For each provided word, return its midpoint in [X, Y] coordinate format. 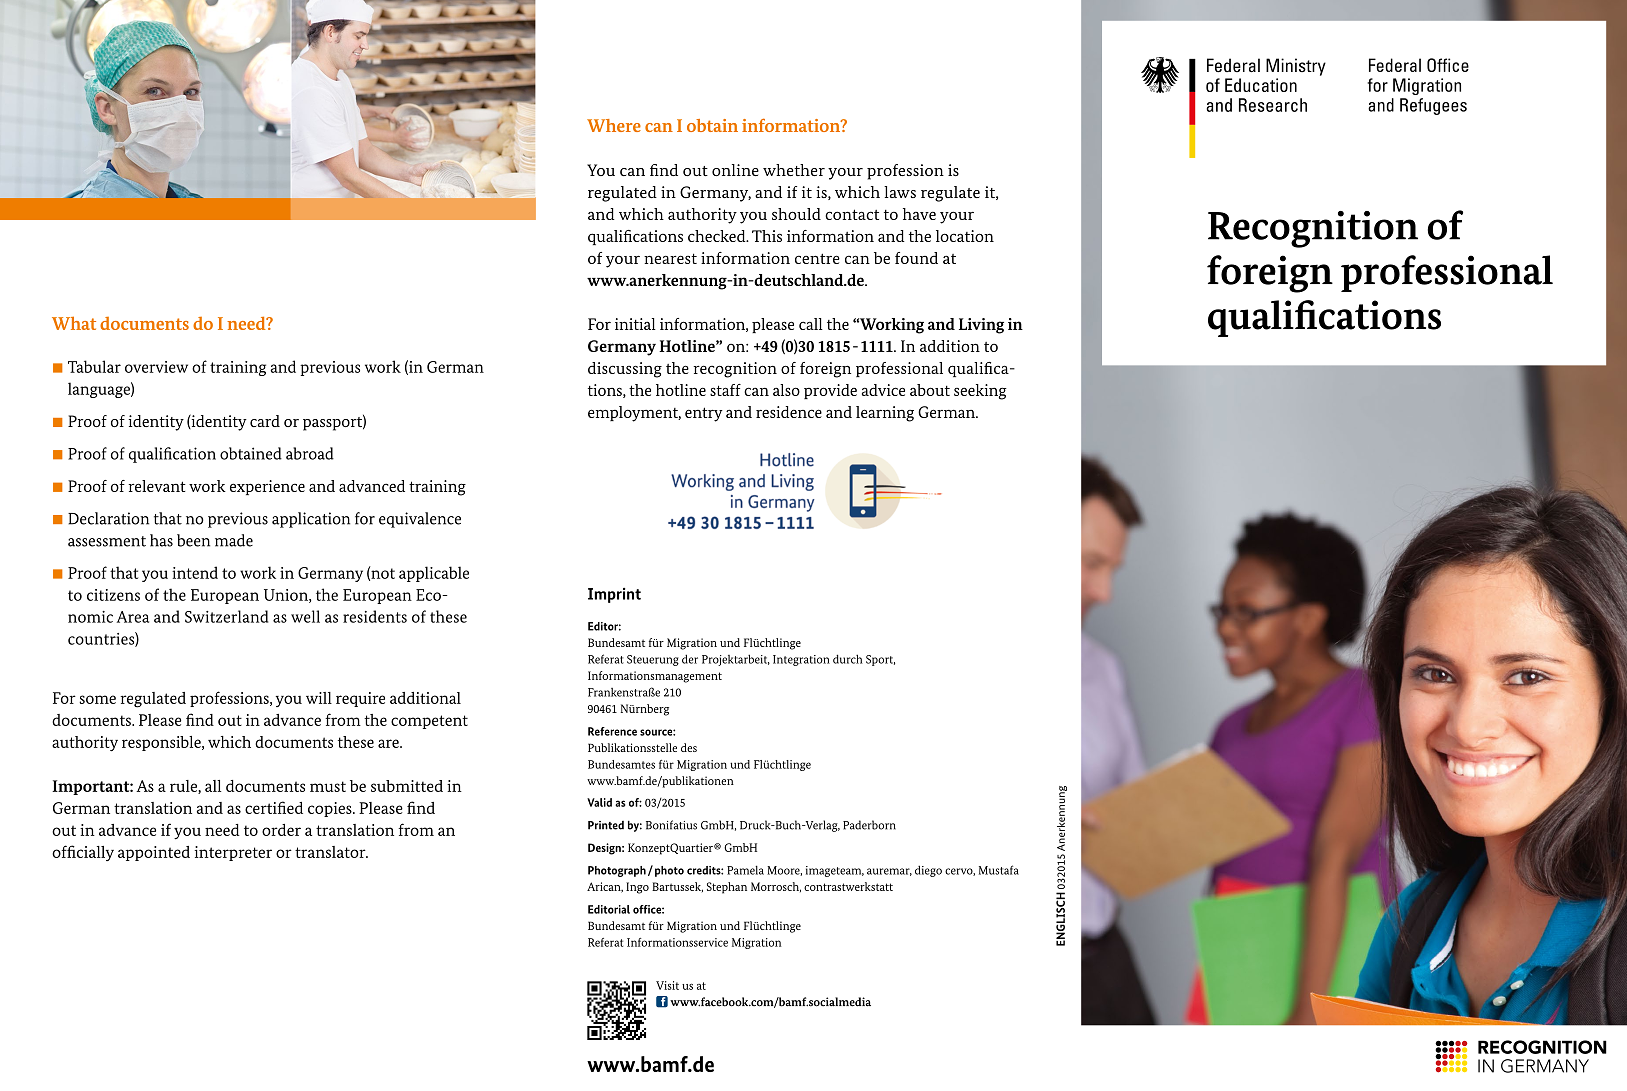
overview [156, 367]
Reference [612, 731]
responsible [162, 743]
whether [794, 170]
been [193, 540]
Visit [667, 985]
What [74, 323]
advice [883, 390]
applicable [434, 574]
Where [614, 125]
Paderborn [869, 825]
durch [848, 659]
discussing [625, 370]
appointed [154, 853]
